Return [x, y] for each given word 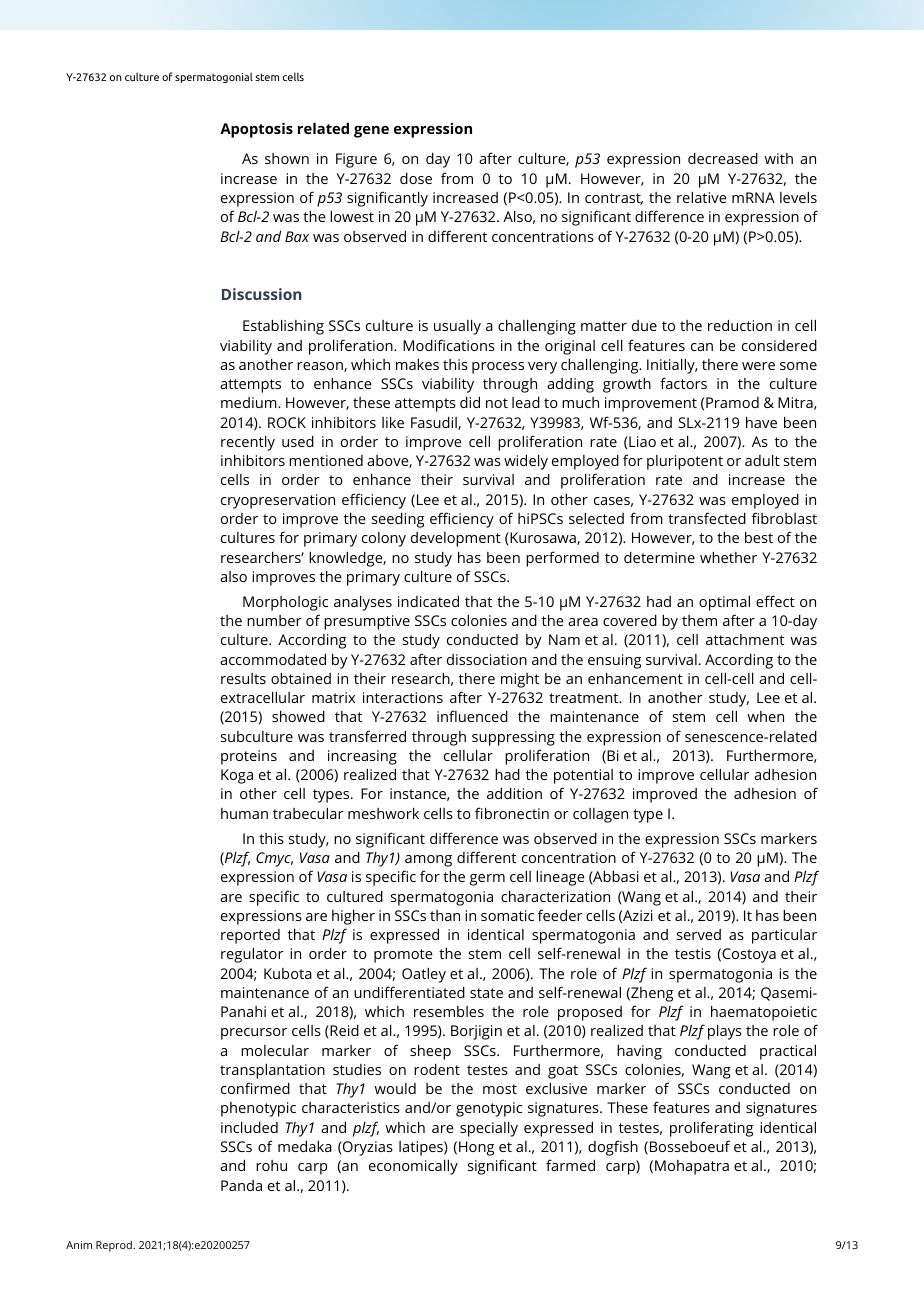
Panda [241, 1185]
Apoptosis [256, 130]
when [766, 716]
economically [413, 1167]
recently [248, 443]
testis [693, 953]
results [243, 678]
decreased [723, 158]
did [470, 402]
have [761, 422]
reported [250, 936]
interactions [403, 697]
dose [416, 178]
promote [403, 956]
